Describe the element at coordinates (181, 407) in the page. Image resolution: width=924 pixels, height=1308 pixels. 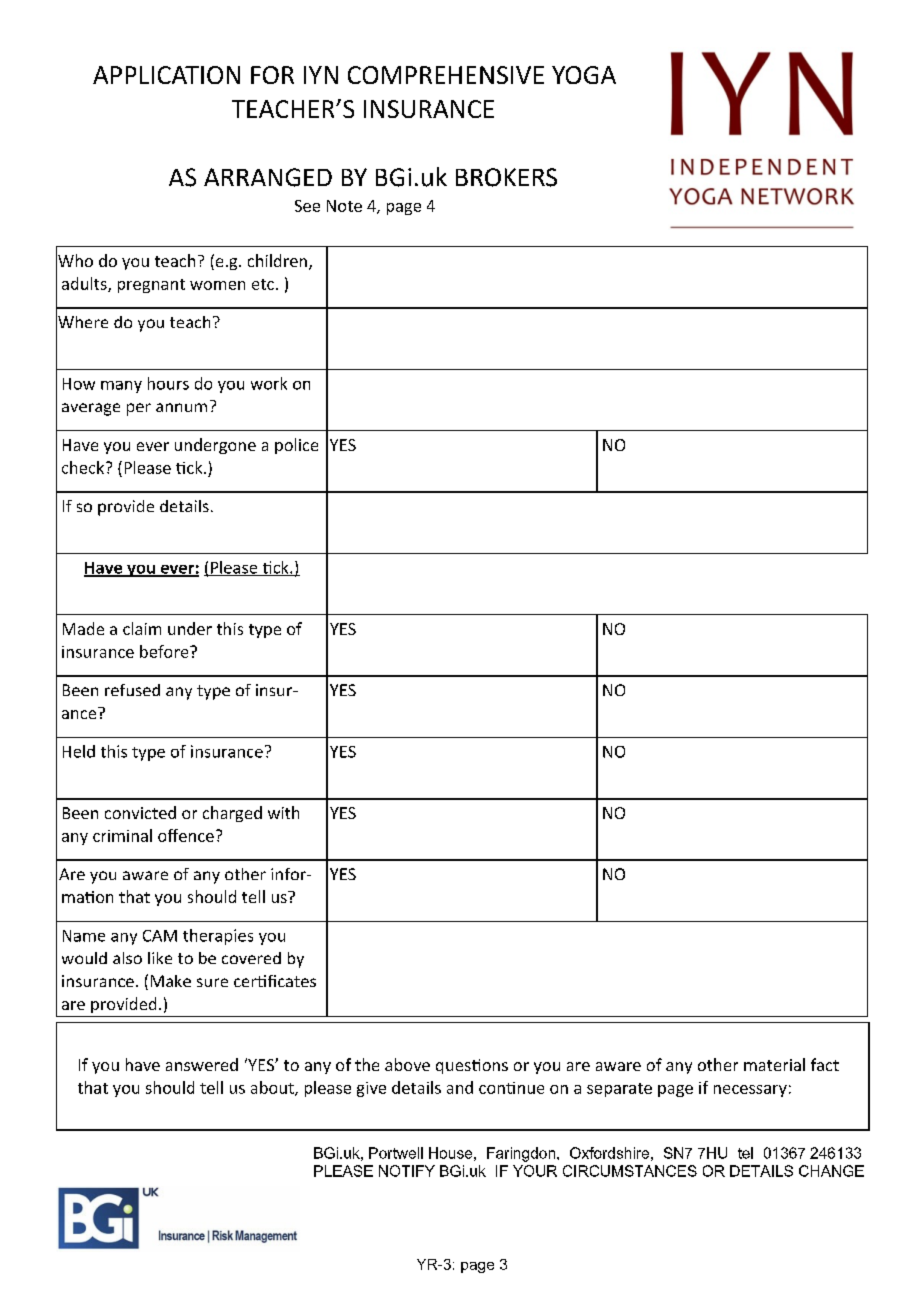
I see `annum` at that location.
